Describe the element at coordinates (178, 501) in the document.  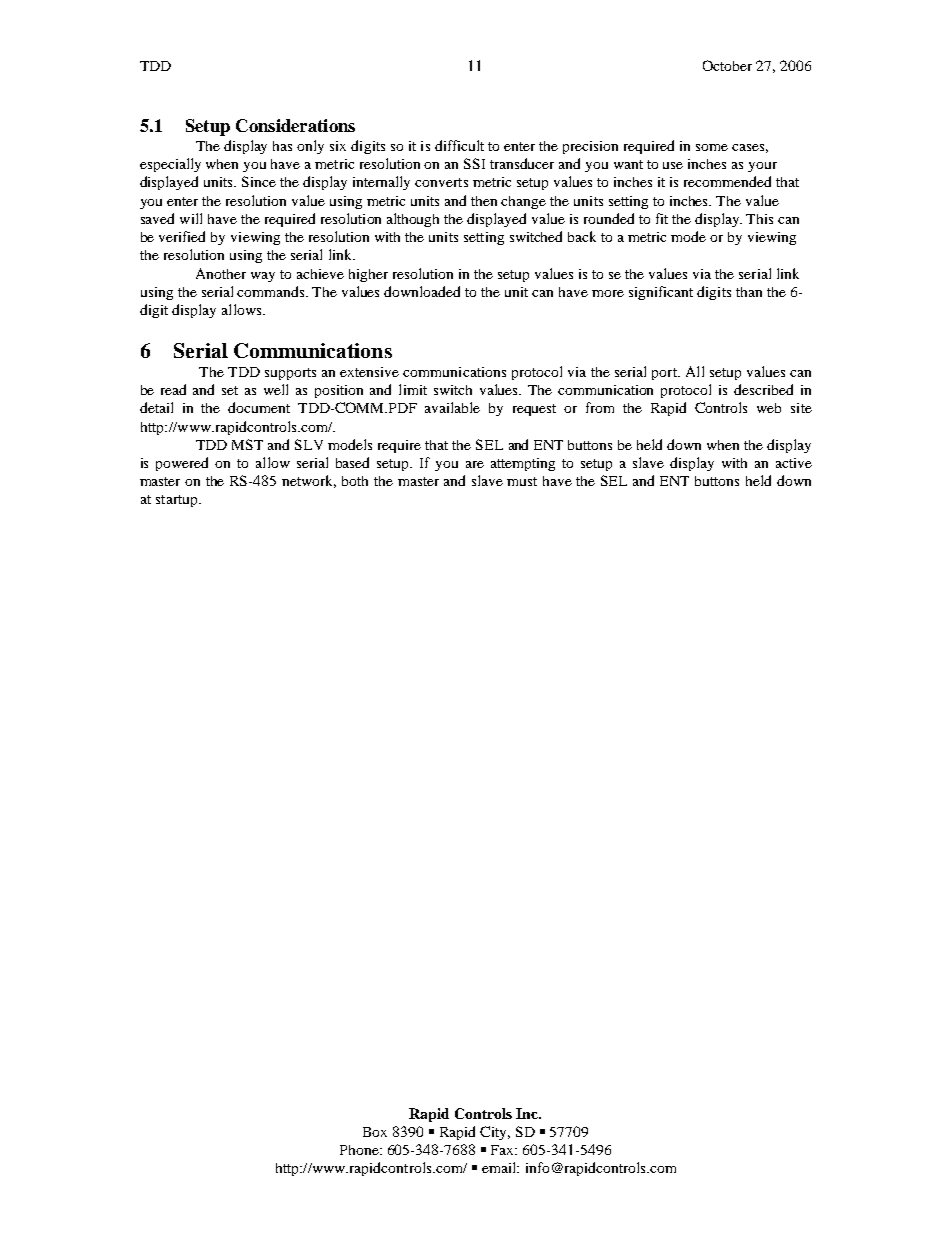
I see `startup` at that location.
